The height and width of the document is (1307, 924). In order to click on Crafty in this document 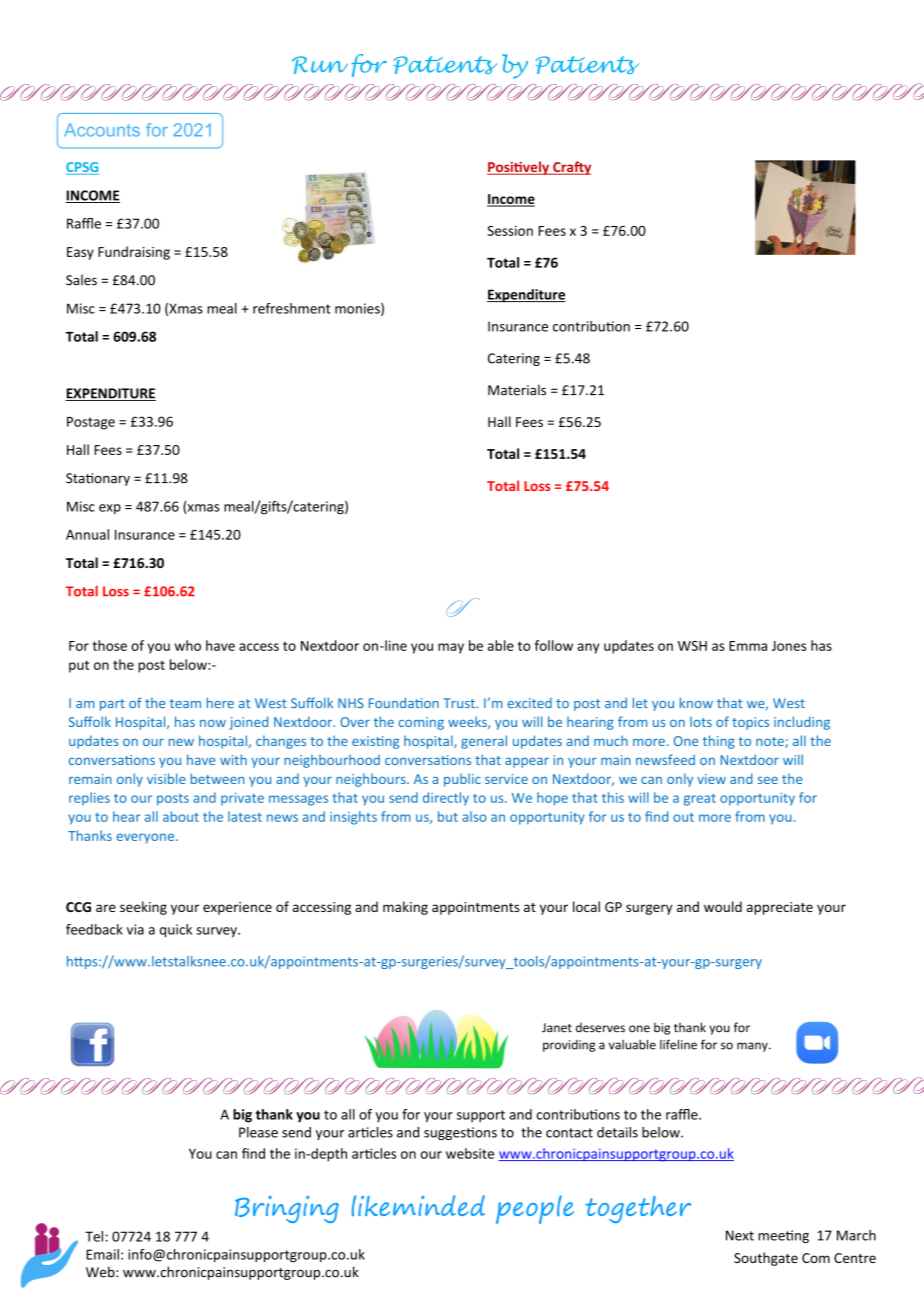, I will do `click(571, 168)`.
